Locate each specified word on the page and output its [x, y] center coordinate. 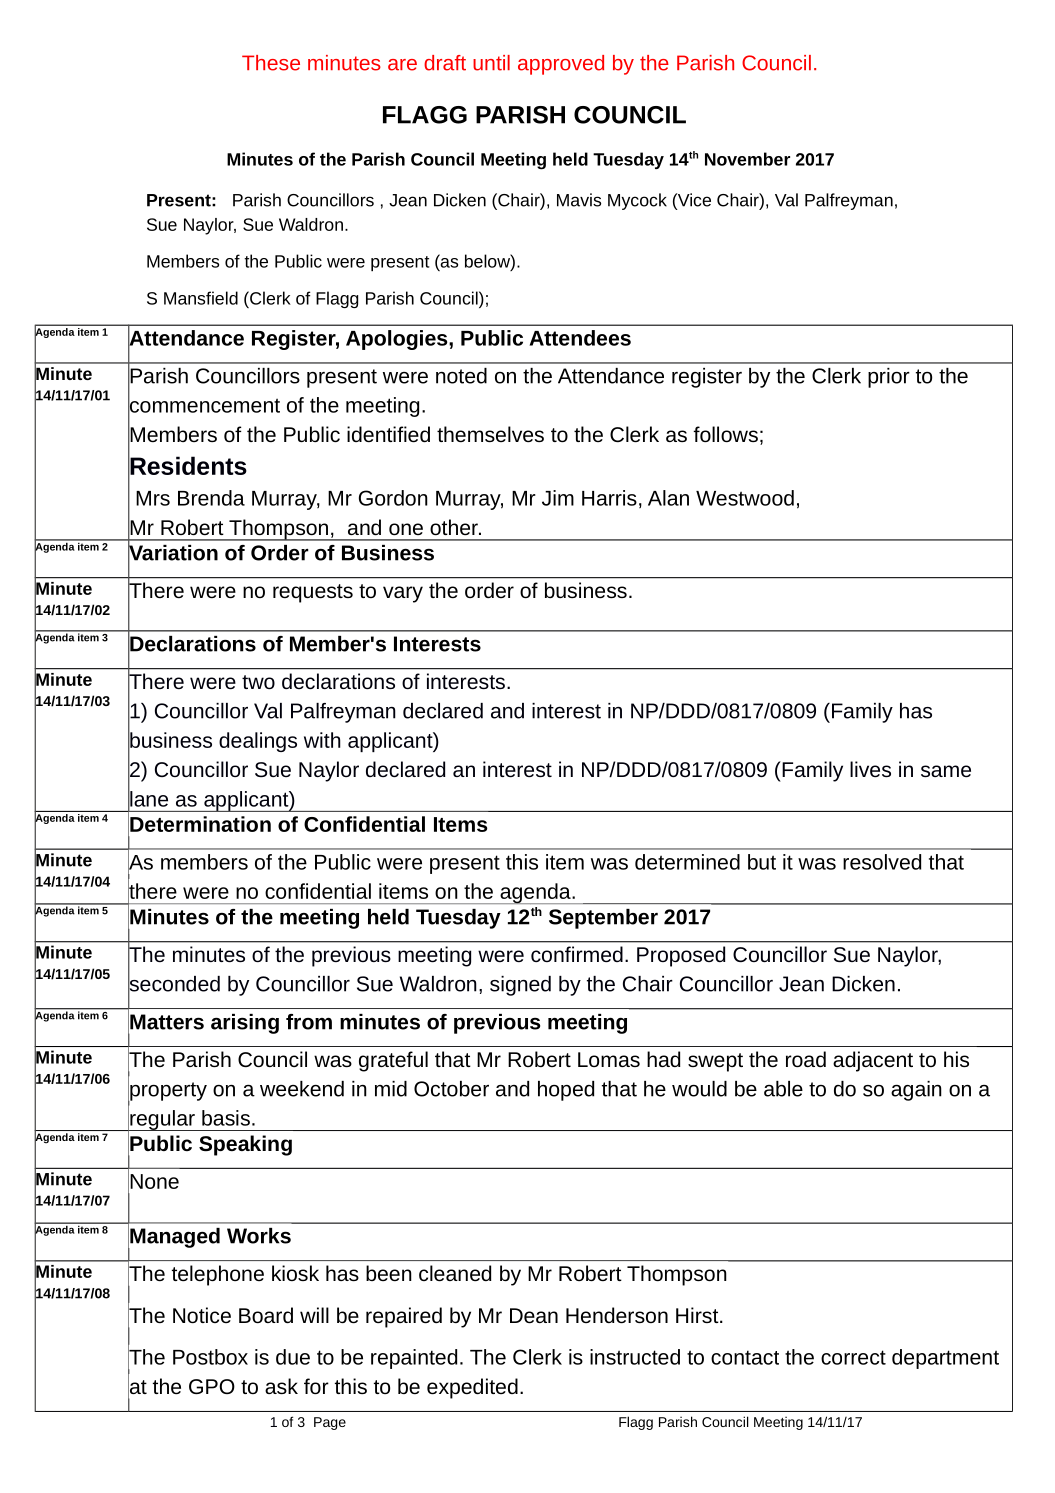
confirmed [577, 954]
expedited [472, 1388]
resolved [882, 862]
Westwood [745, 498]
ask [281, 1386]
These [271, 63]
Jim [558, 498]
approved [561, 65]
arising [245, 1024]
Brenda [211, 498]
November [747, 159]
